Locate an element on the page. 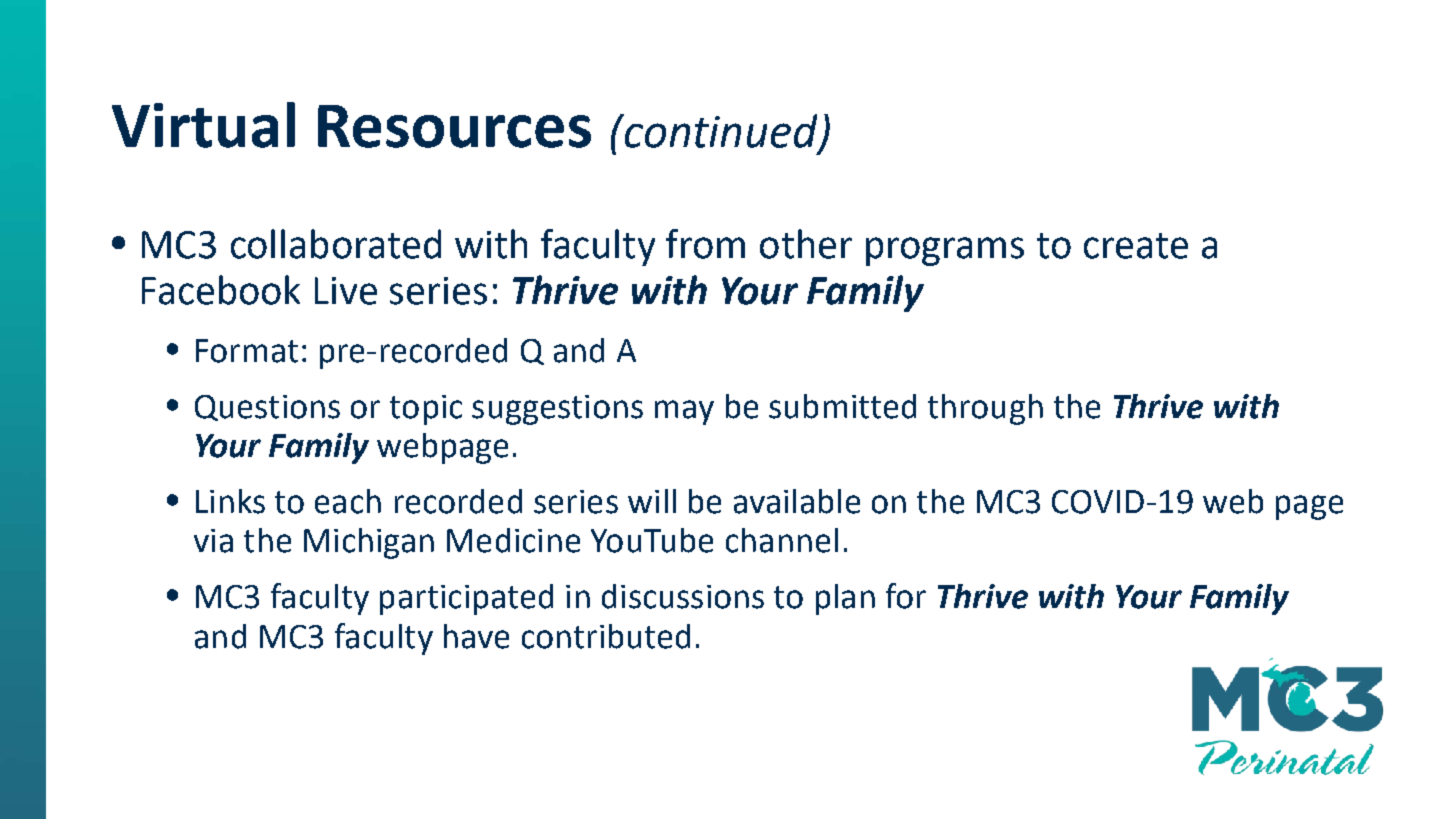 The image size is (1456, 819). Format is located at coordinates (247, 351).
